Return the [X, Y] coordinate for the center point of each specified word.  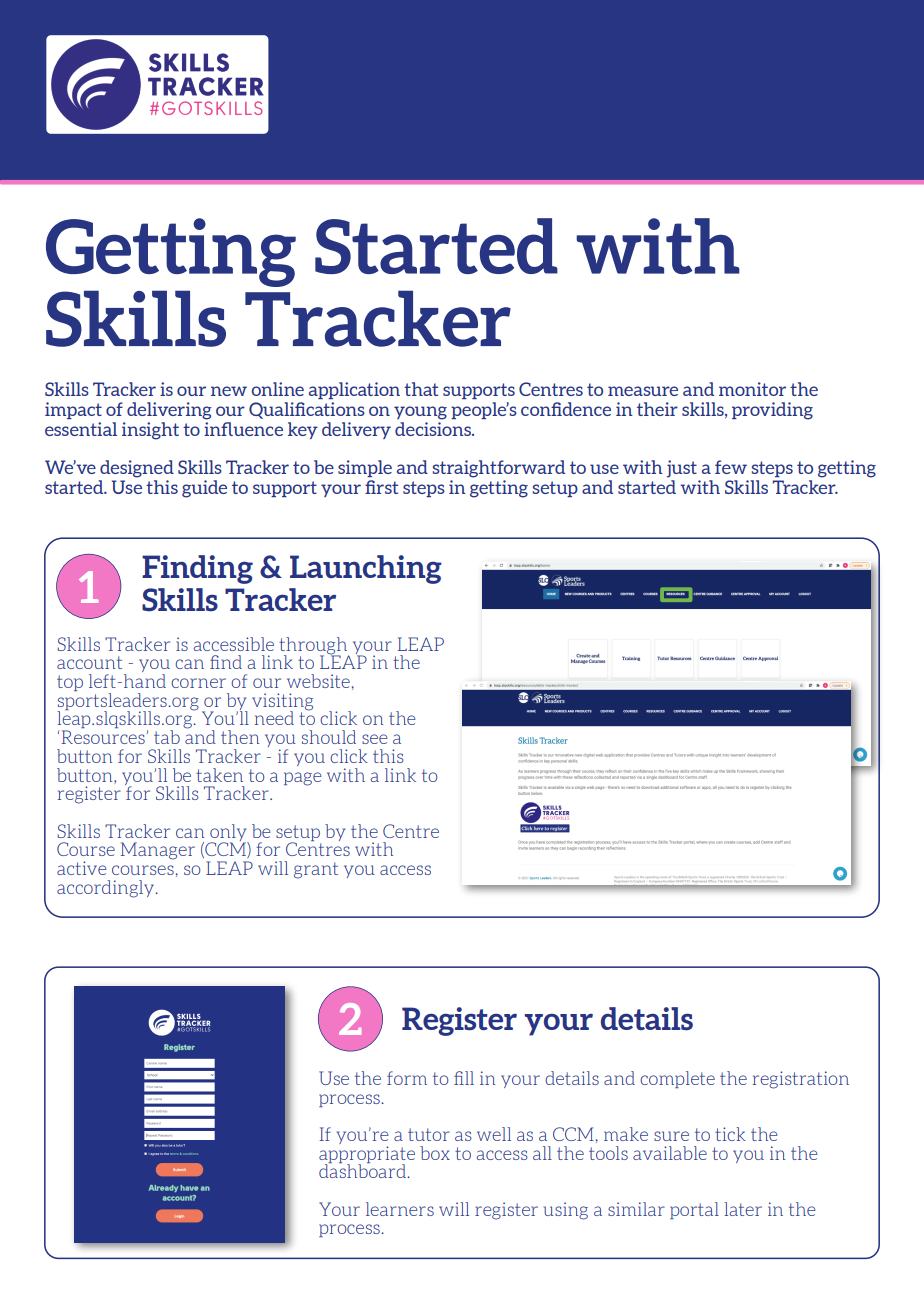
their [657, 409]
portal [694, 1210]
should [329, 737]
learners [400, 1209]
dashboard [363, 1170]
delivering [169, 411]
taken [219, 775]
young [420, 413]
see [375, 739]
